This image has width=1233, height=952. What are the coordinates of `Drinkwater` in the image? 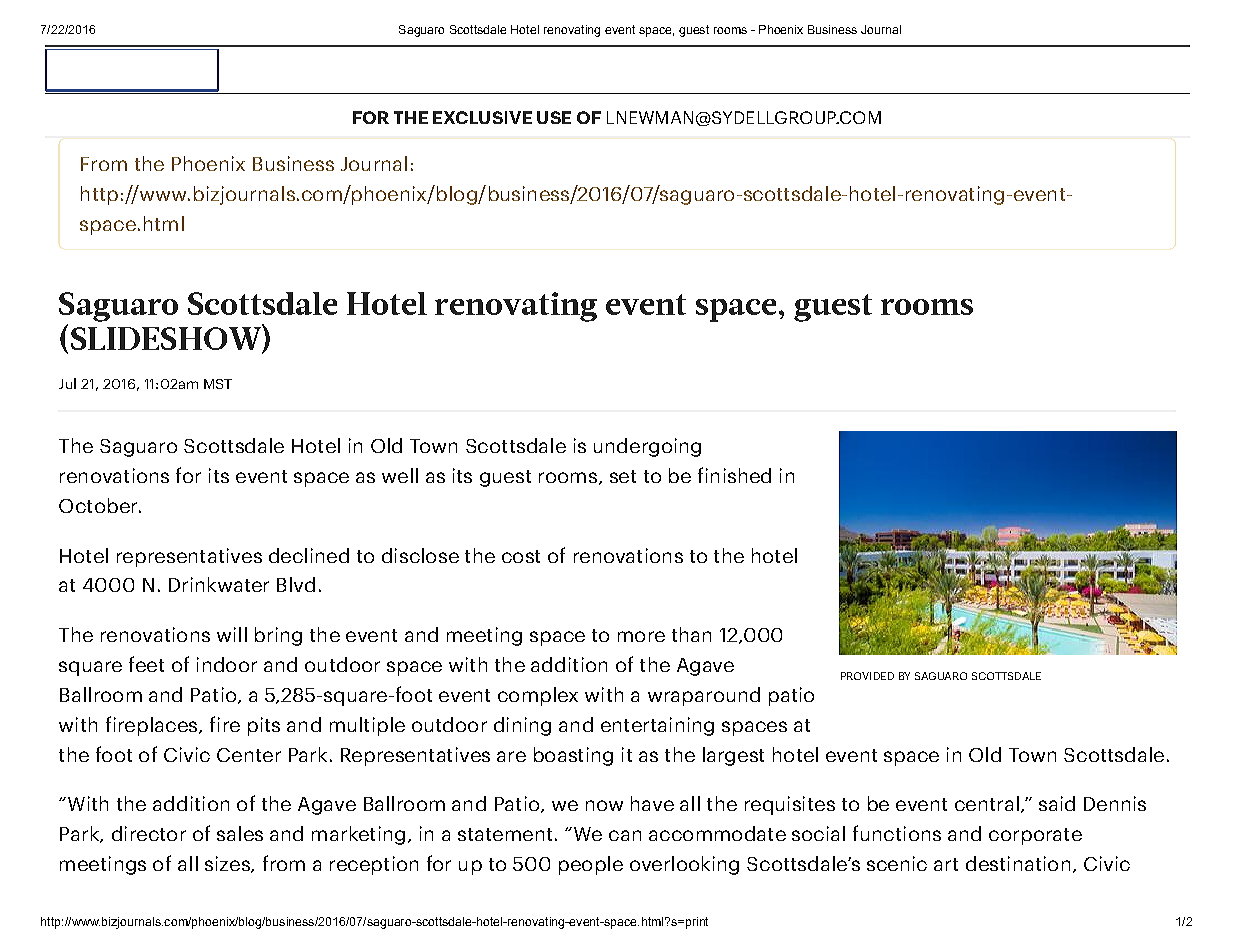 It's located at (219, 584).
